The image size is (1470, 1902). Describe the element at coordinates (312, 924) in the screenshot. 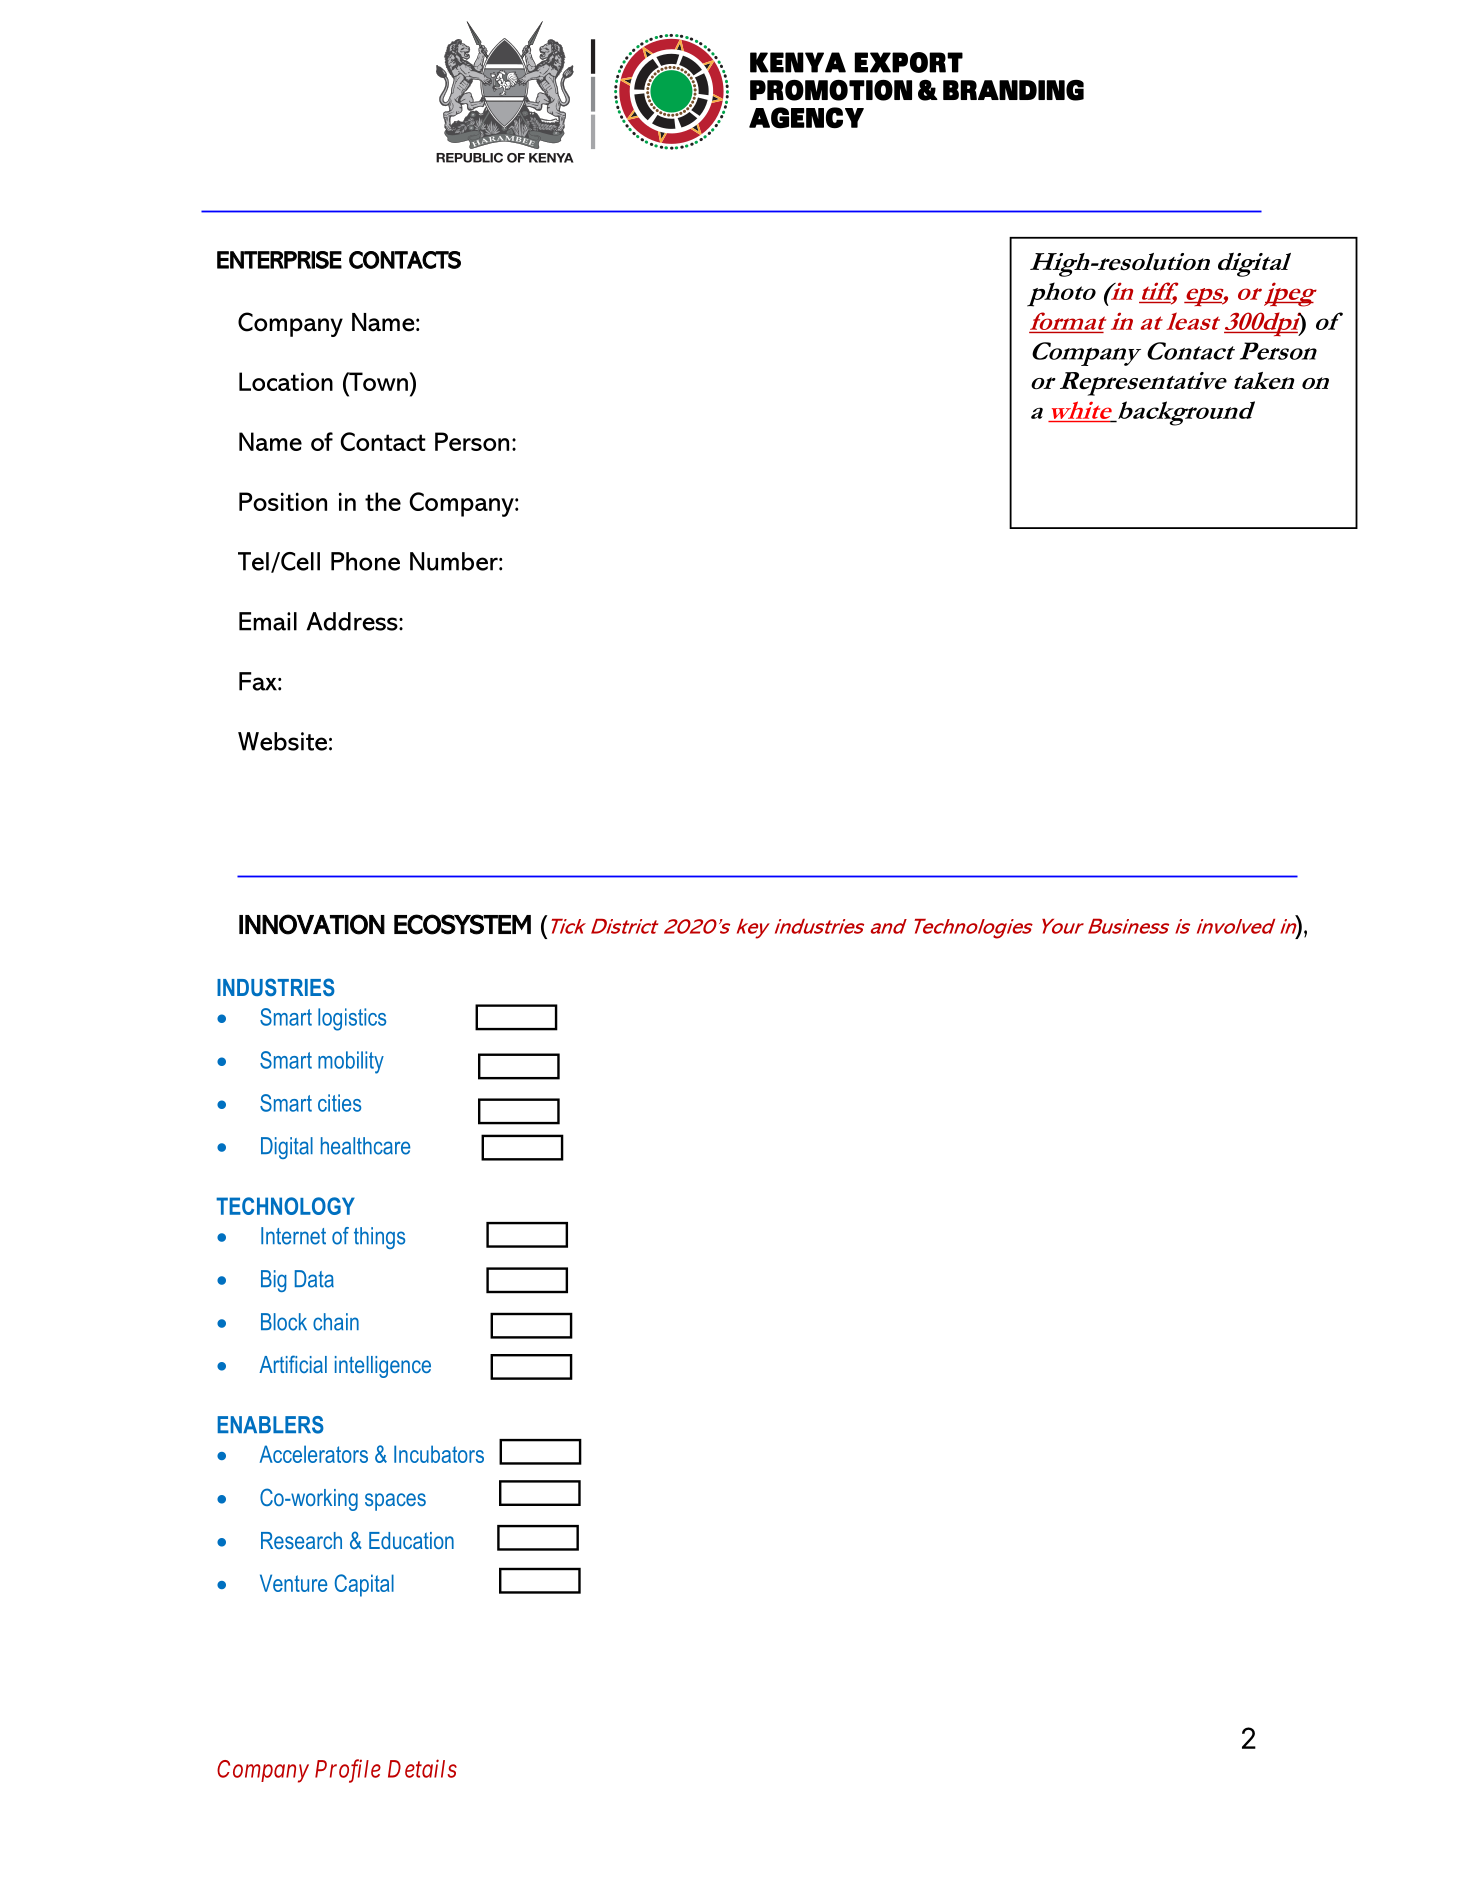

I see `INNOVATION` at that location.
